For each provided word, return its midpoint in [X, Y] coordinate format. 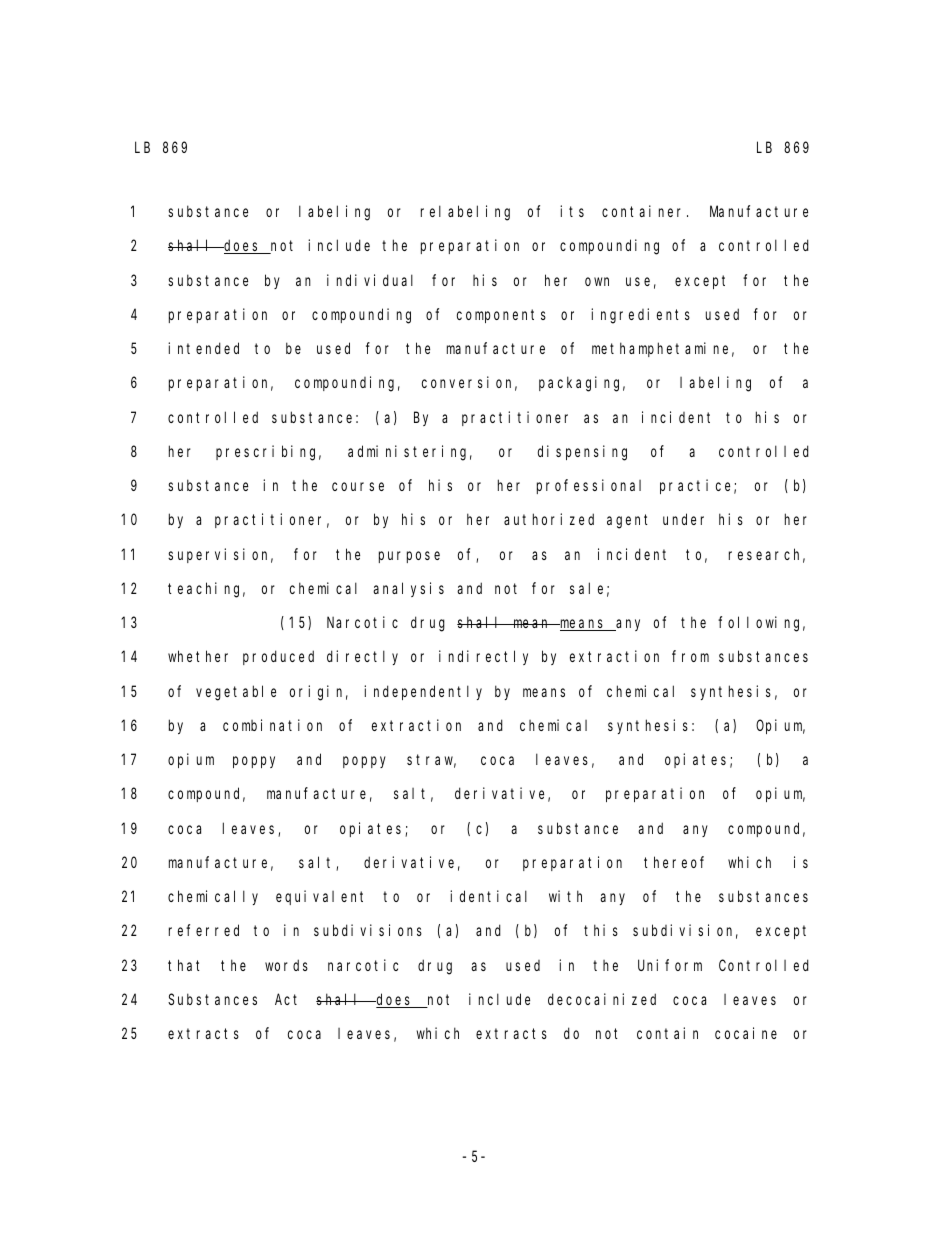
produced [278, 658]
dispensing [582, 453]
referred [204, 930]
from [690, 656]
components [501, 316]
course [358, 486]
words [286, 965]
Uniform [670, 965]
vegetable [236, 693]
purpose [409, 557]
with [565, 896]
